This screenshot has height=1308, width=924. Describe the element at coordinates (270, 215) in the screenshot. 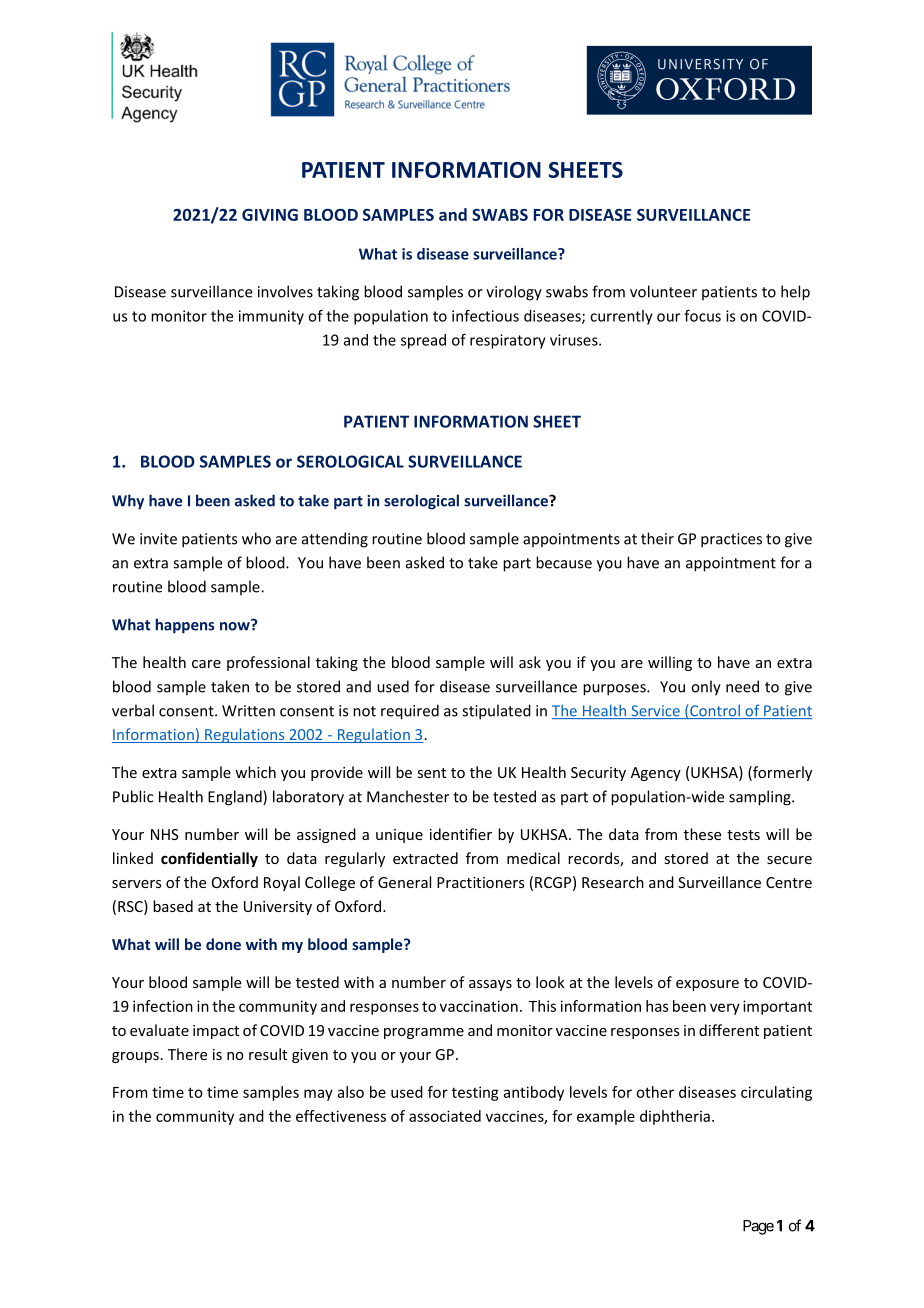

I see `GIVING` at that location.
